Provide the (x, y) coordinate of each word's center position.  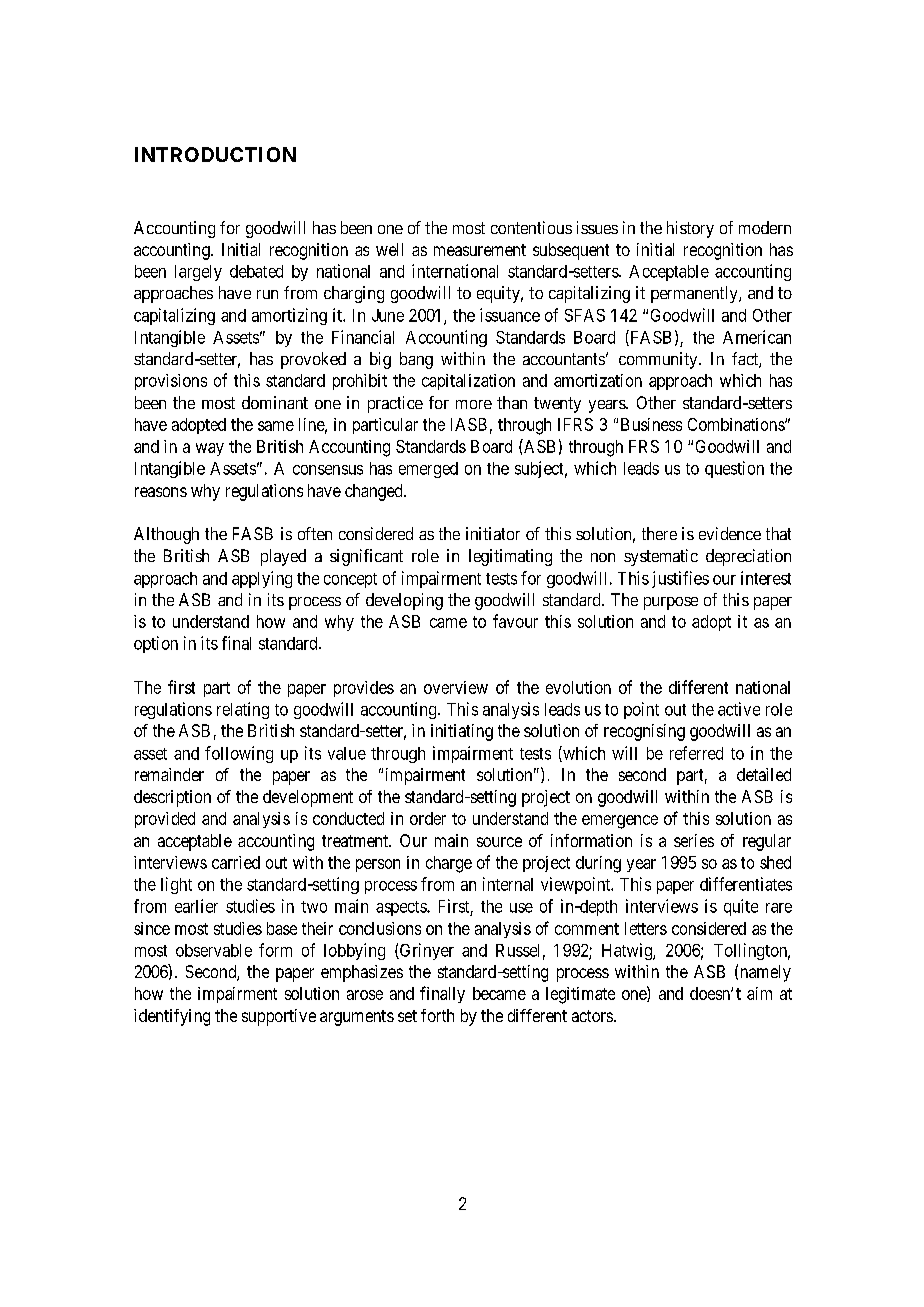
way (210, 449)
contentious (531, 227)
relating (243, 710)
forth (437, 1015)
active (739, 709)
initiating (462, 732)
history (690, 229)
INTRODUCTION (215, 154)
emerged (428, 470)
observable (214, 950)
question (734, 469)
